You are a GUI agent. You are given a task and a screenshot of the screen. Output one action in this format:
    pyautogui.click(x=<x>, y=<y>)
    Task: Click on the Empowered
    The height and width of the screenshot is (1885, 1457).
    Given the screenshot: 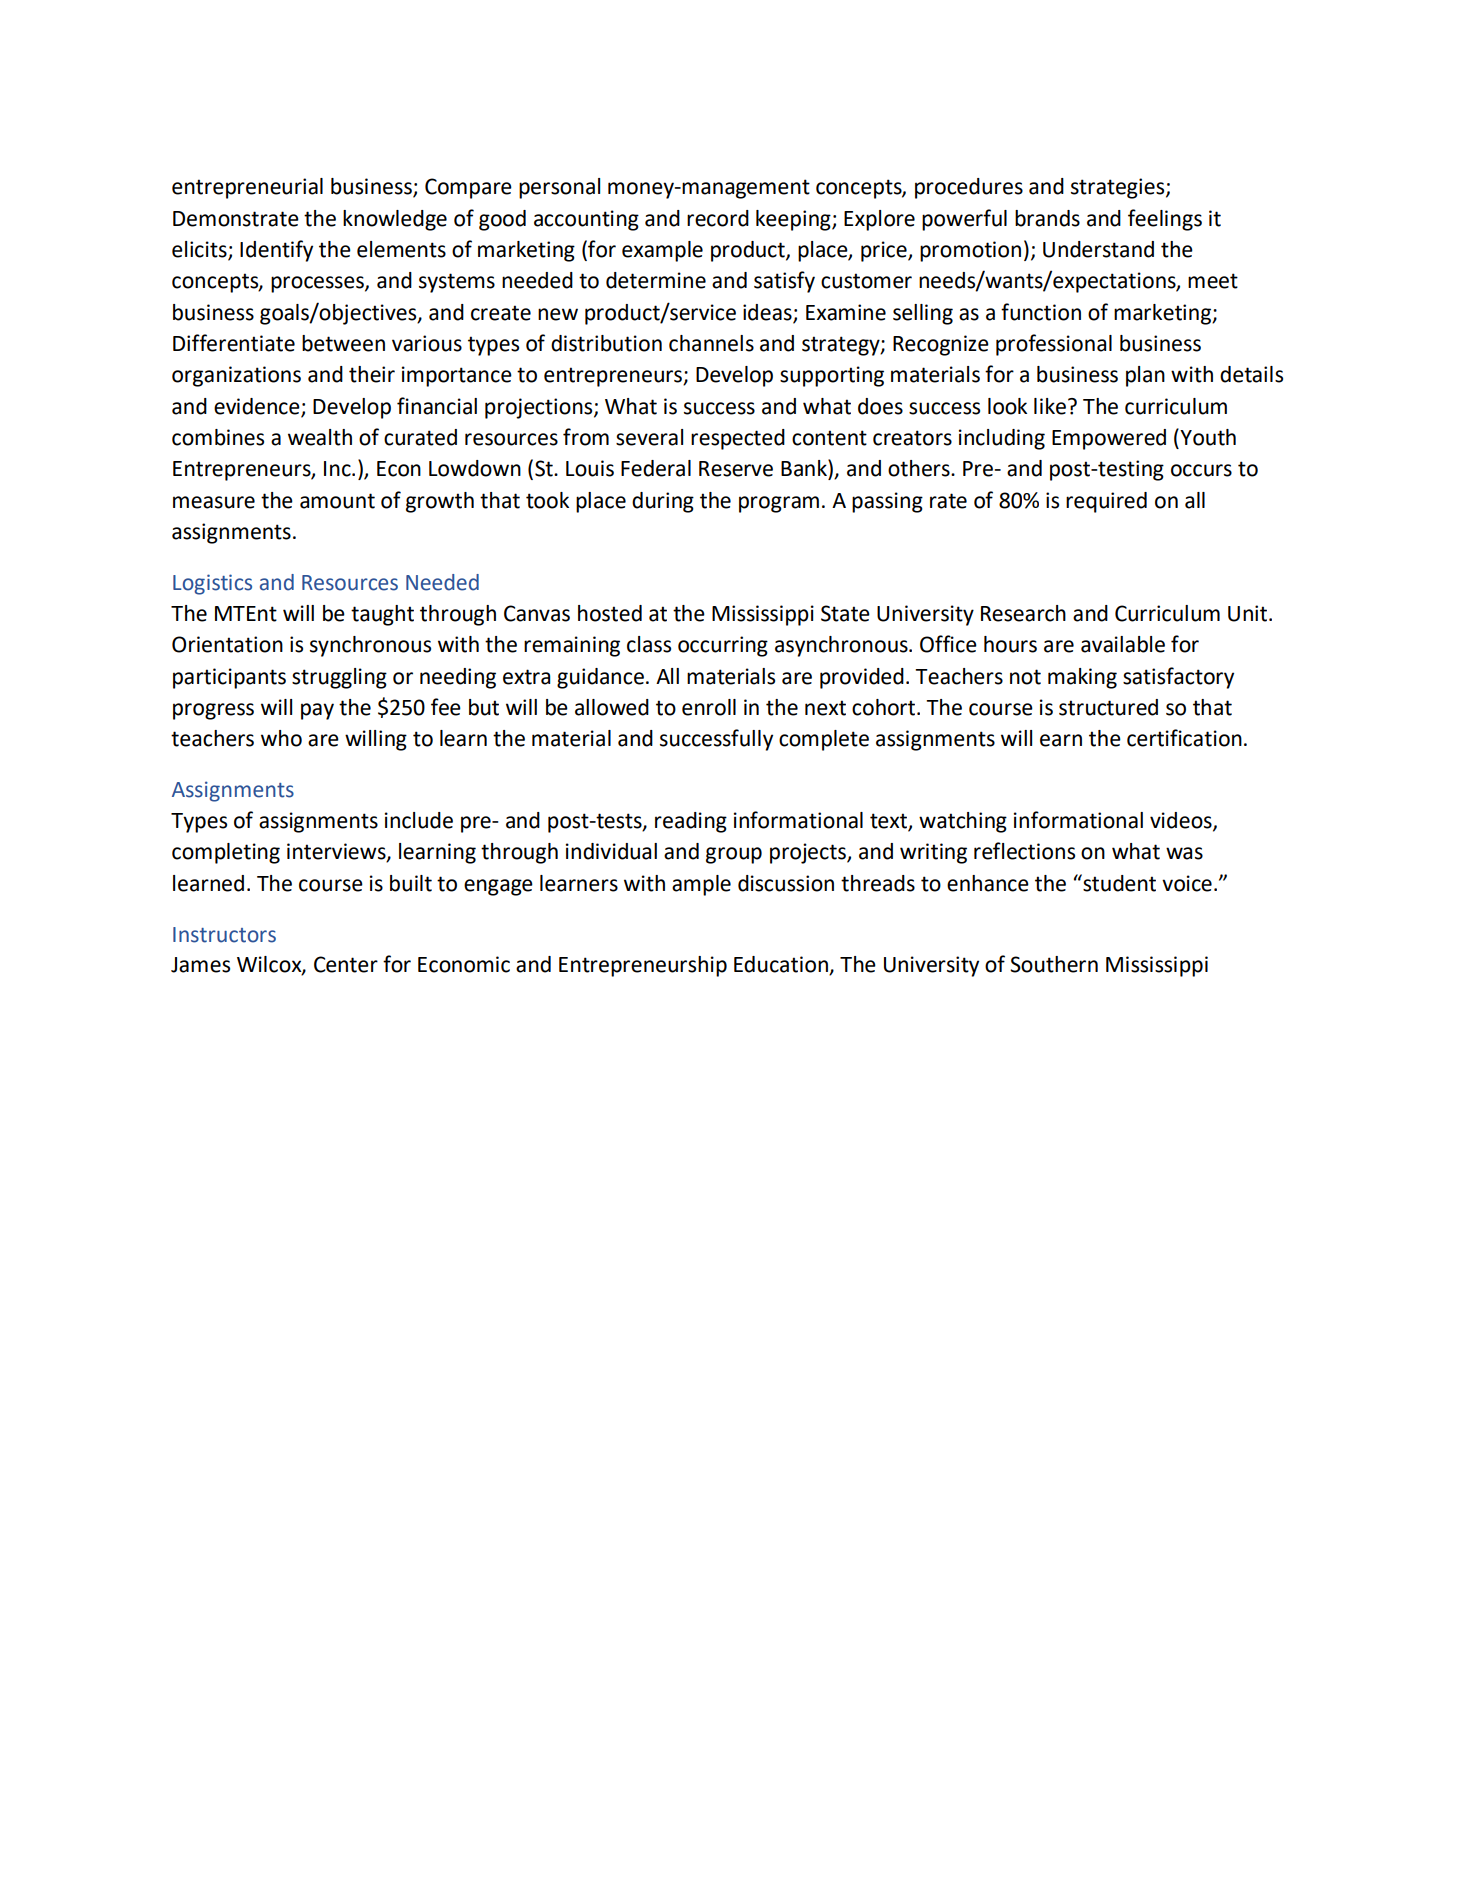 What is the action you would take?
    pyautogui.click(x=1109, y=439)
